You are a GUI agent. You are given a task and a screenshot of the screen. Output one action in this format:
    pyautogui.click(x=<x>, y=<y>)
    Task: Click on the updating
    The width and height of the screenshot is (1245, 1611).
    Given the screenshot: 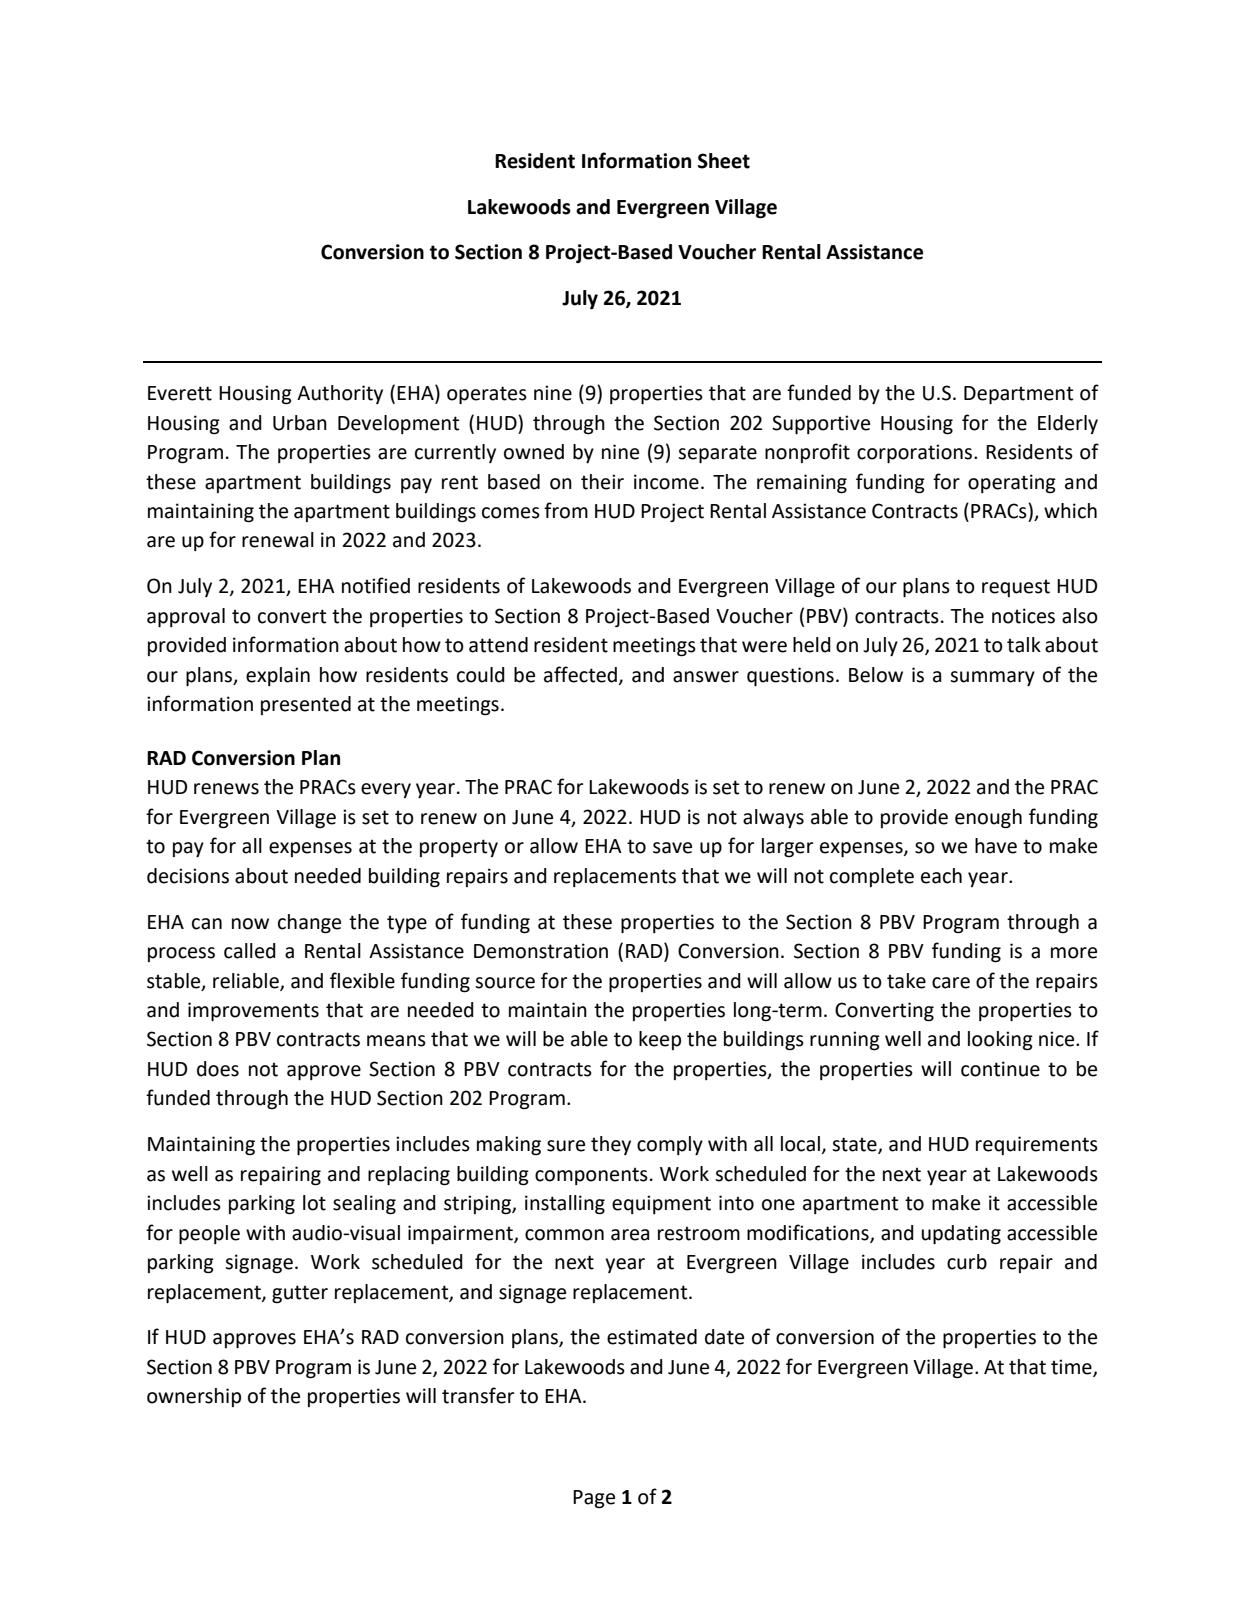 What is the action you would take?
    pyautogui.click(x=961, y=1235)
